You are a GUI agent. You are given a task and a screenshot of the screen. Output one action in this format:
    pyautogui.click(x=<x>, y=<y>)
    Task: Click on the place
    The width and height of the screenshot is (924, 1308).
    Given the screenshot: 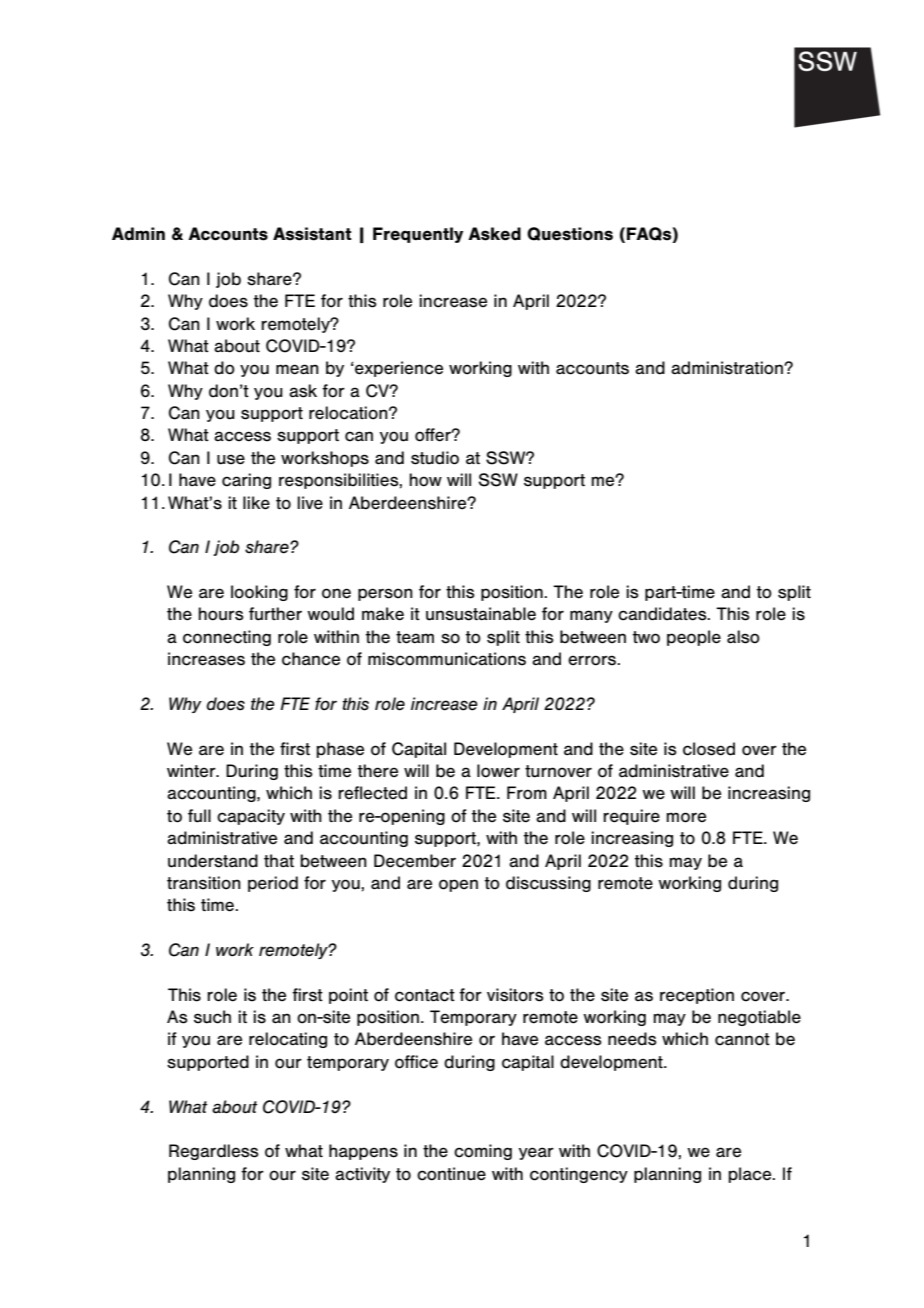 What is the action you would take?
    pyautogui.click(x=751, y=1175)
